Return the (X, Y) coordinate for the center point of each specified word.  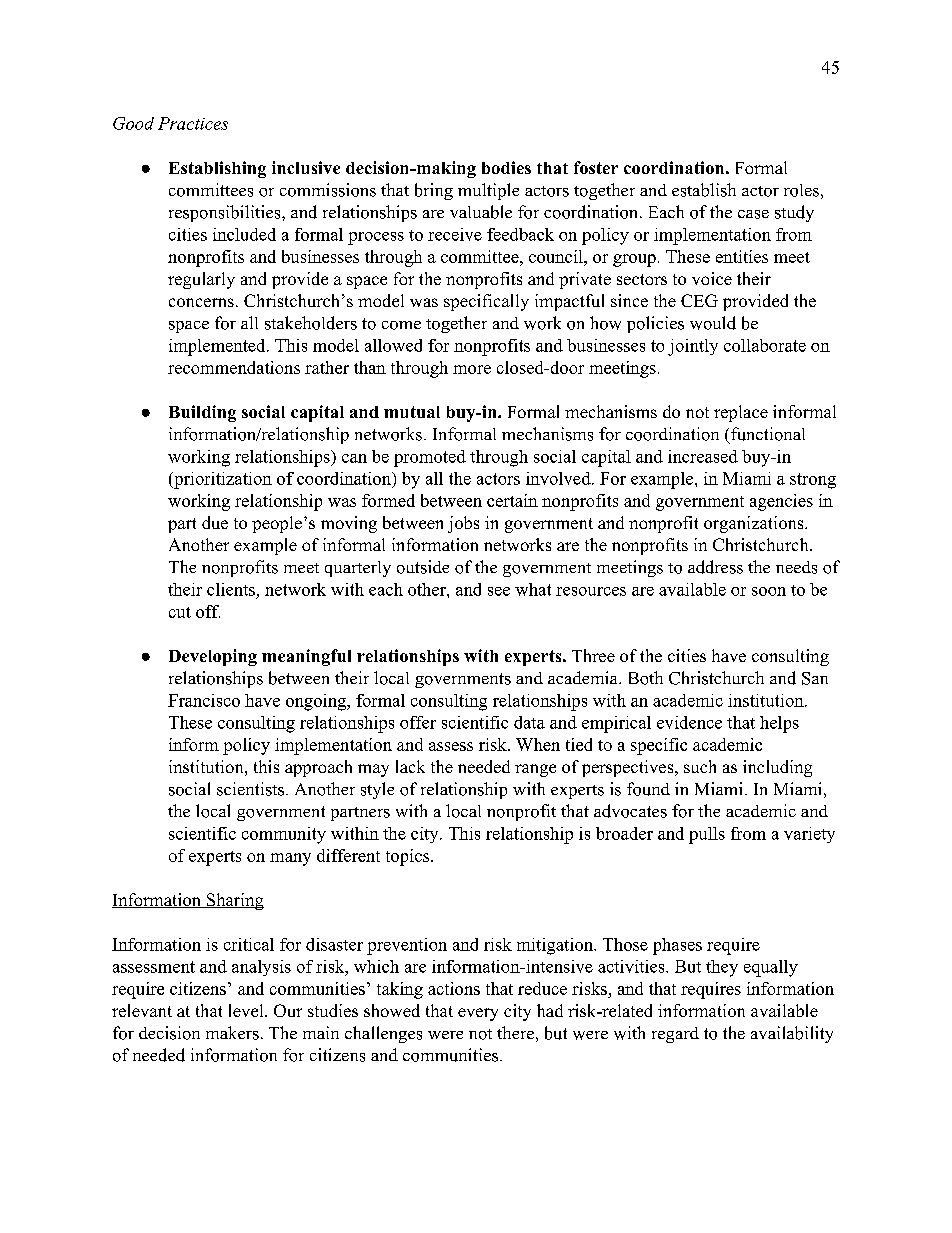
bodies (506, 167)
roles (801, 190)
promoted (430, 458)
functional (766, 435)
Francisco (204, 700)
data (529, 722)
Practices (193, 123)
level (247, 1010)
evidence (689, 722)
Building (202, 413)
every (478, 1014)
